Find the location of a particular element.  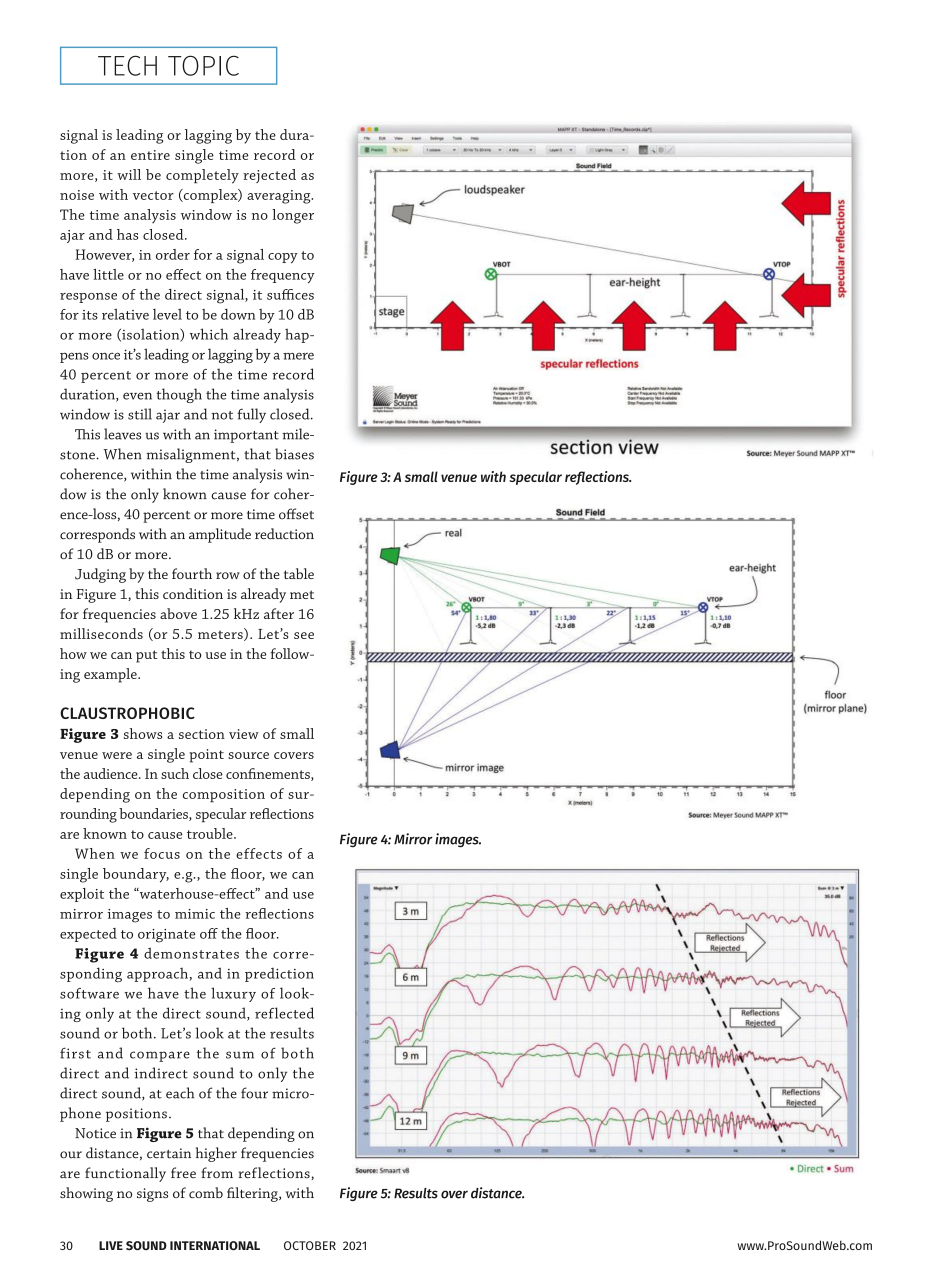

LIVE is located at coordinates (111, 1245).
